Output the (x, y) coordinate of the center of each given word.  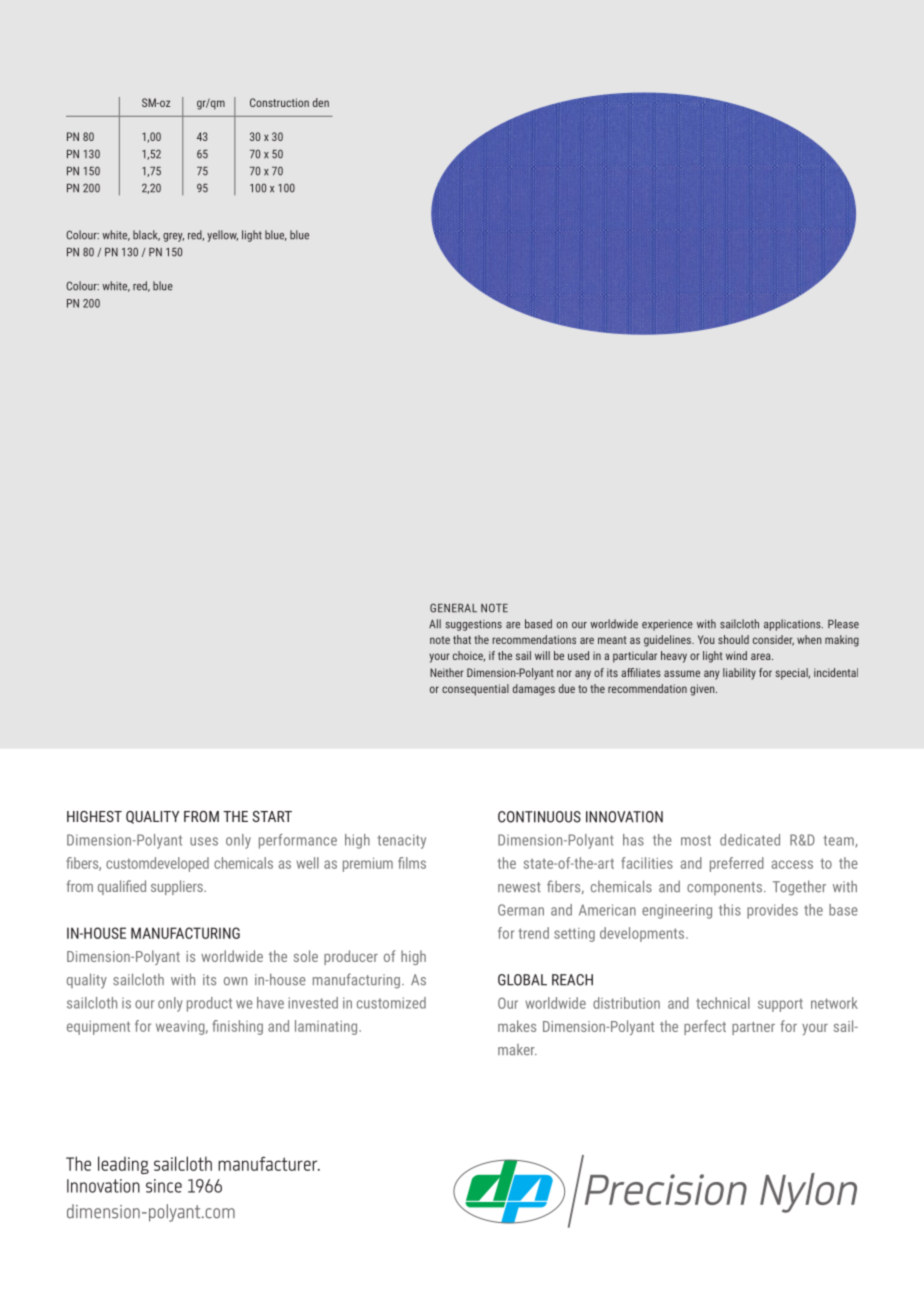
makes (517, 1026)
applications (793, 625)
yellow (222, 236)
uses (204, 841)
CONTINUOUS (539, 817)
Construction (279, 102)
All (435, 623)
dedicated (750, 840)
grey (173, 237)
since (164, 1186)
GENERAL (453, 608)
